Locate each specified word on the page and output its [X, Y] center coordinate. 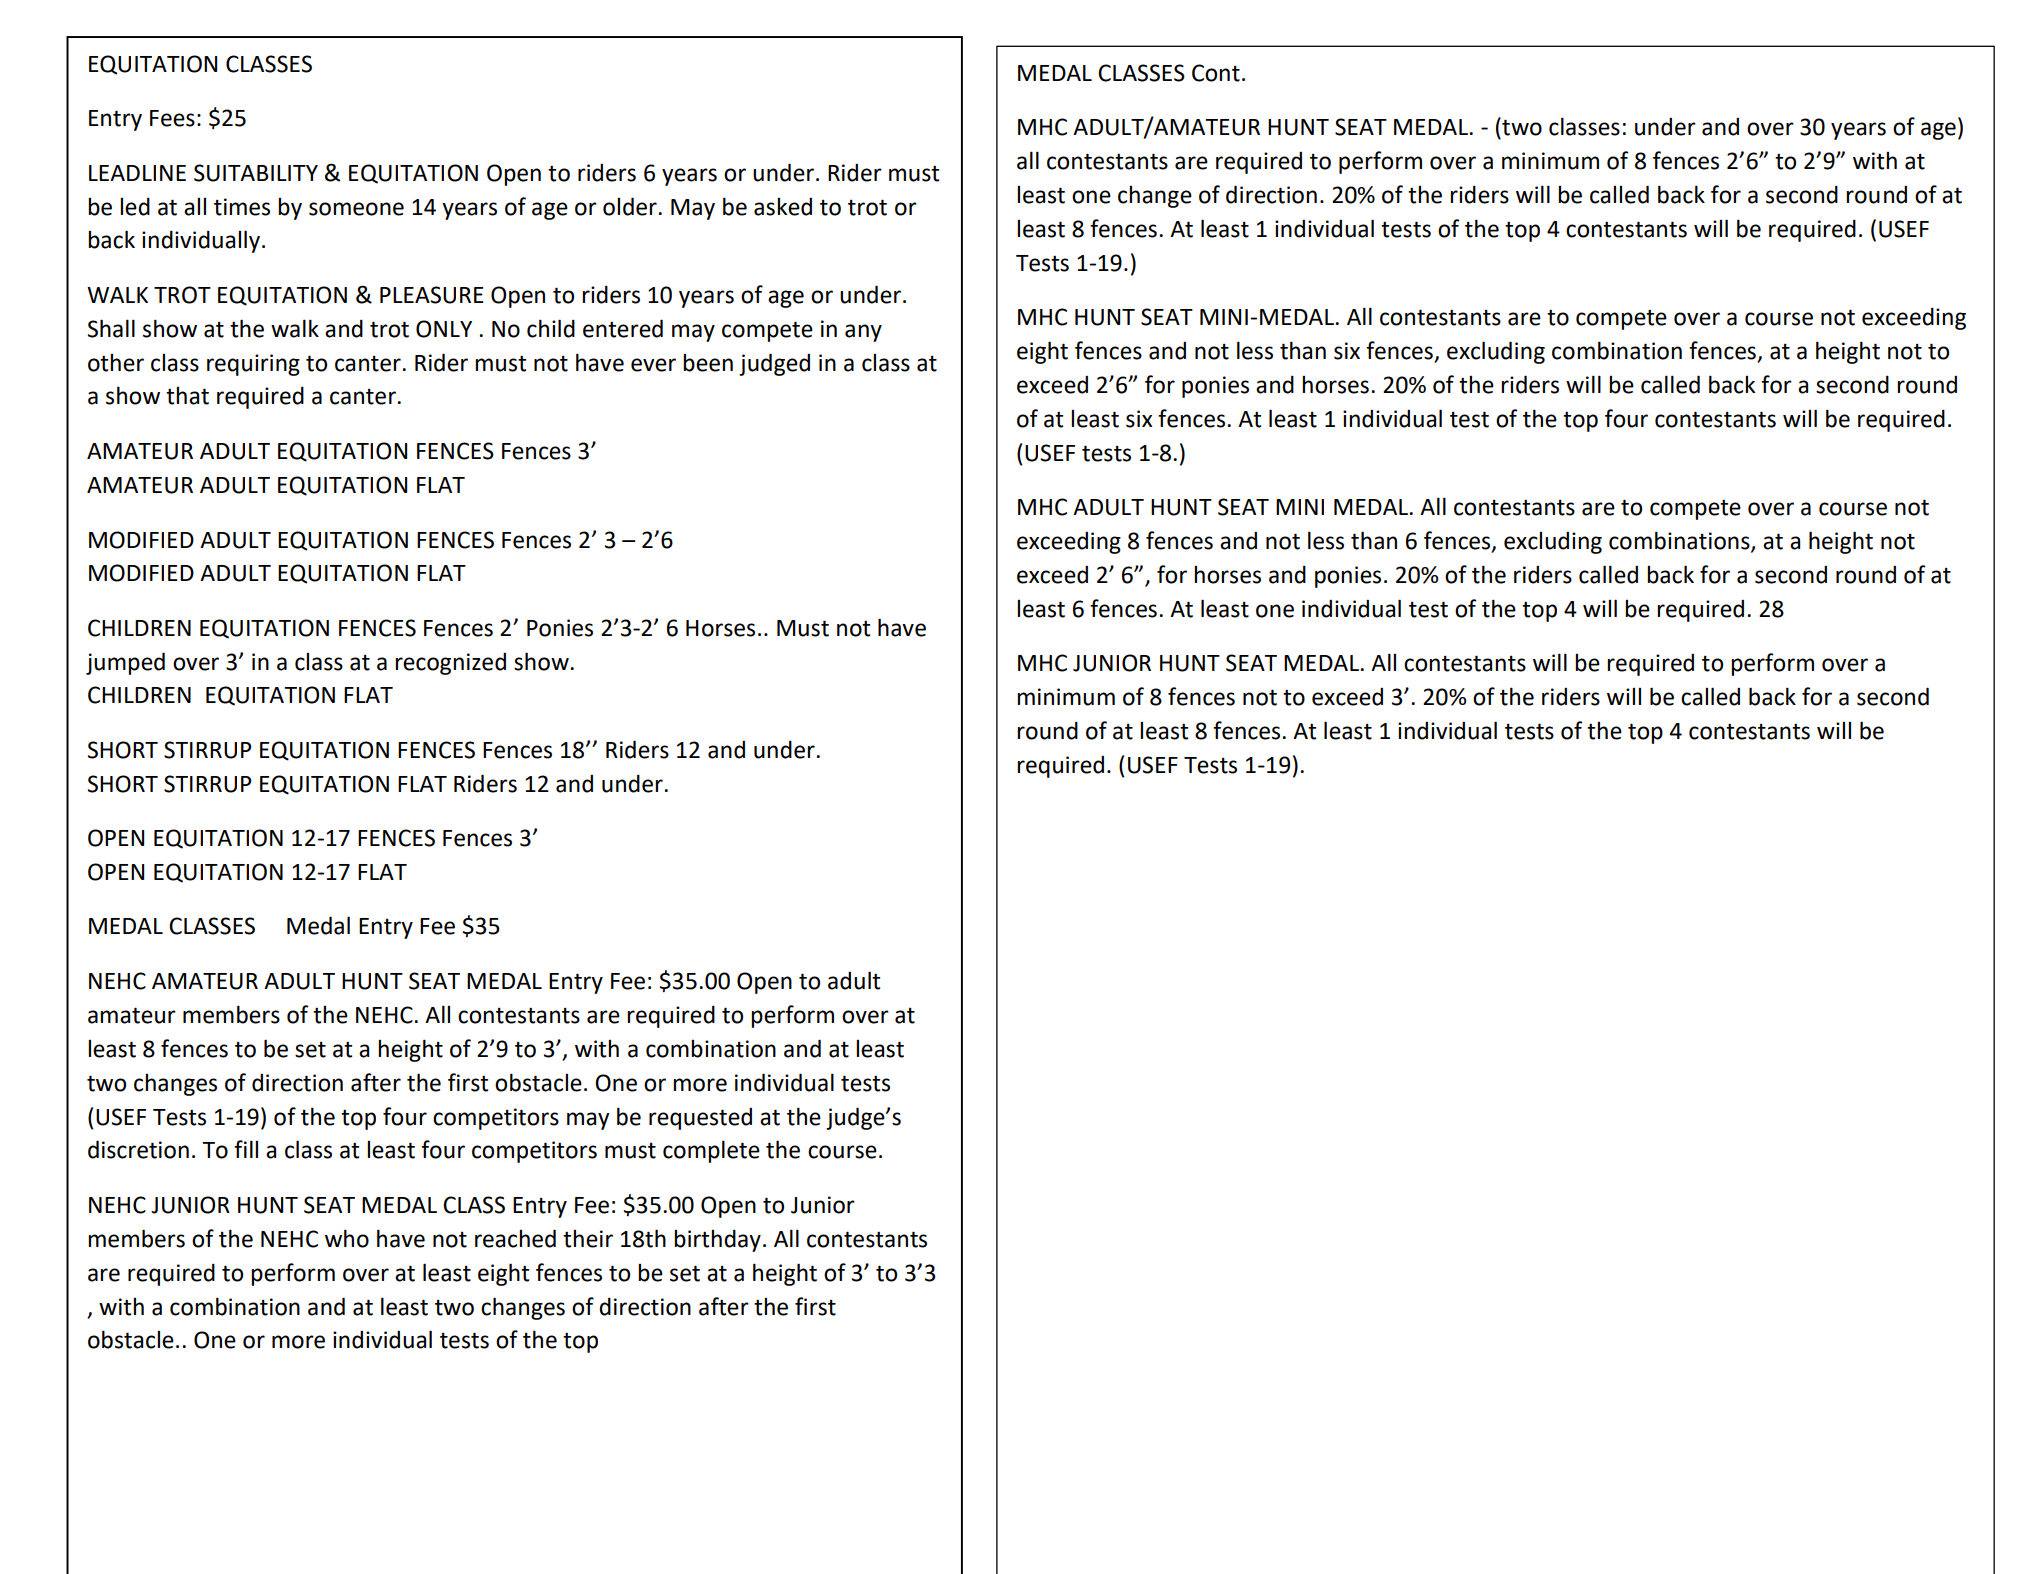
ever [653, 365]
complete [711, 1151]
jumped [125, 663]
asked [783, 207]
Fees [172, 118]
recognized [450, 664]
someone [356, 209]
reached [515, 1238]
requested [700, 1119]
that [187, 396]
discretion [138, 1149]
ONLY [444, 329]
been [708, 363]
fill [246, 1149]
